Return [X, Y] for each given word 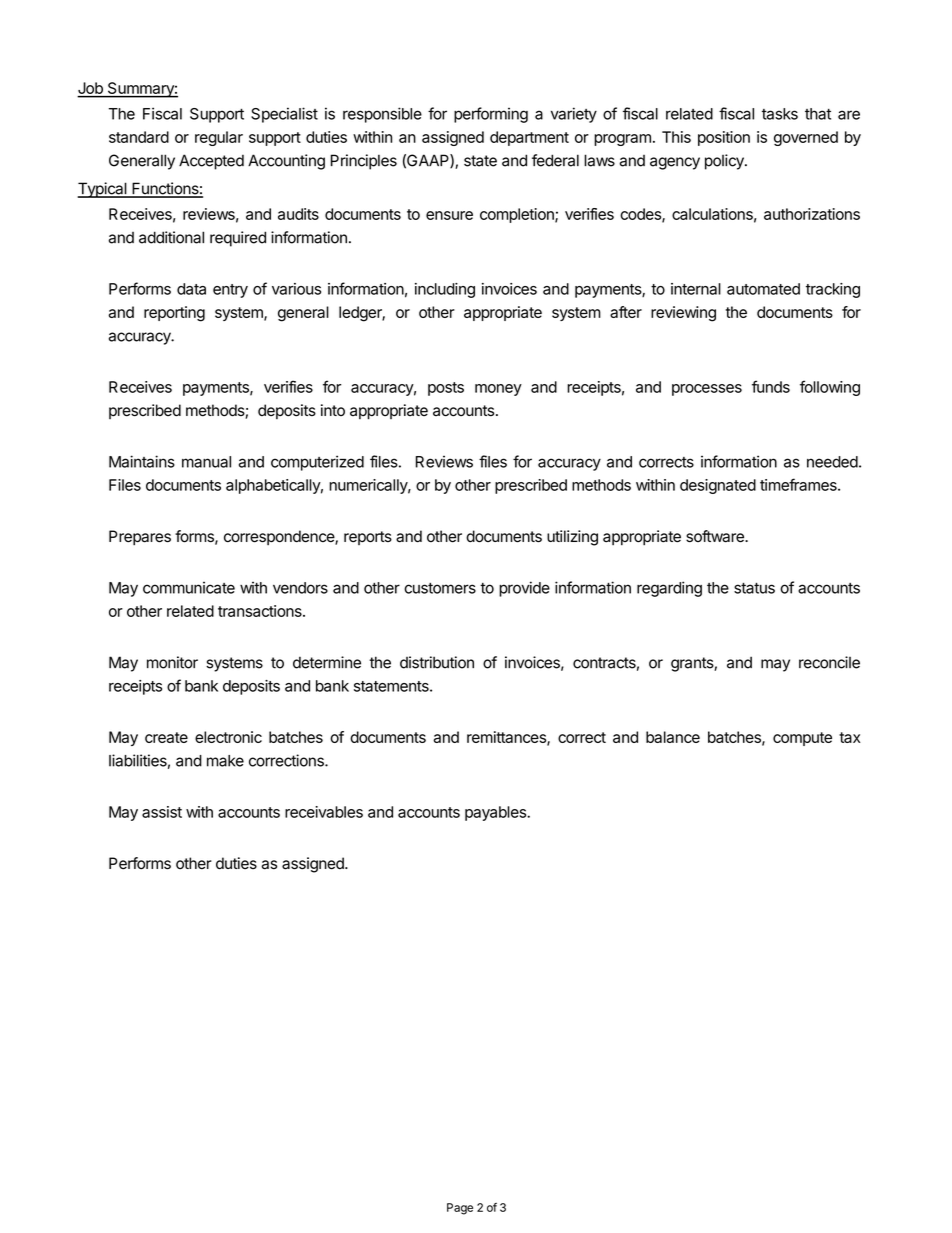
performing [491, 115]
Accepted [211, 162]
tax [849, 737]
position [724, 138]
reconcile [829, 662]
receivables [324, 812]
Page [460, 1209]
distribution [437, 662]
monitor [172, 662]
